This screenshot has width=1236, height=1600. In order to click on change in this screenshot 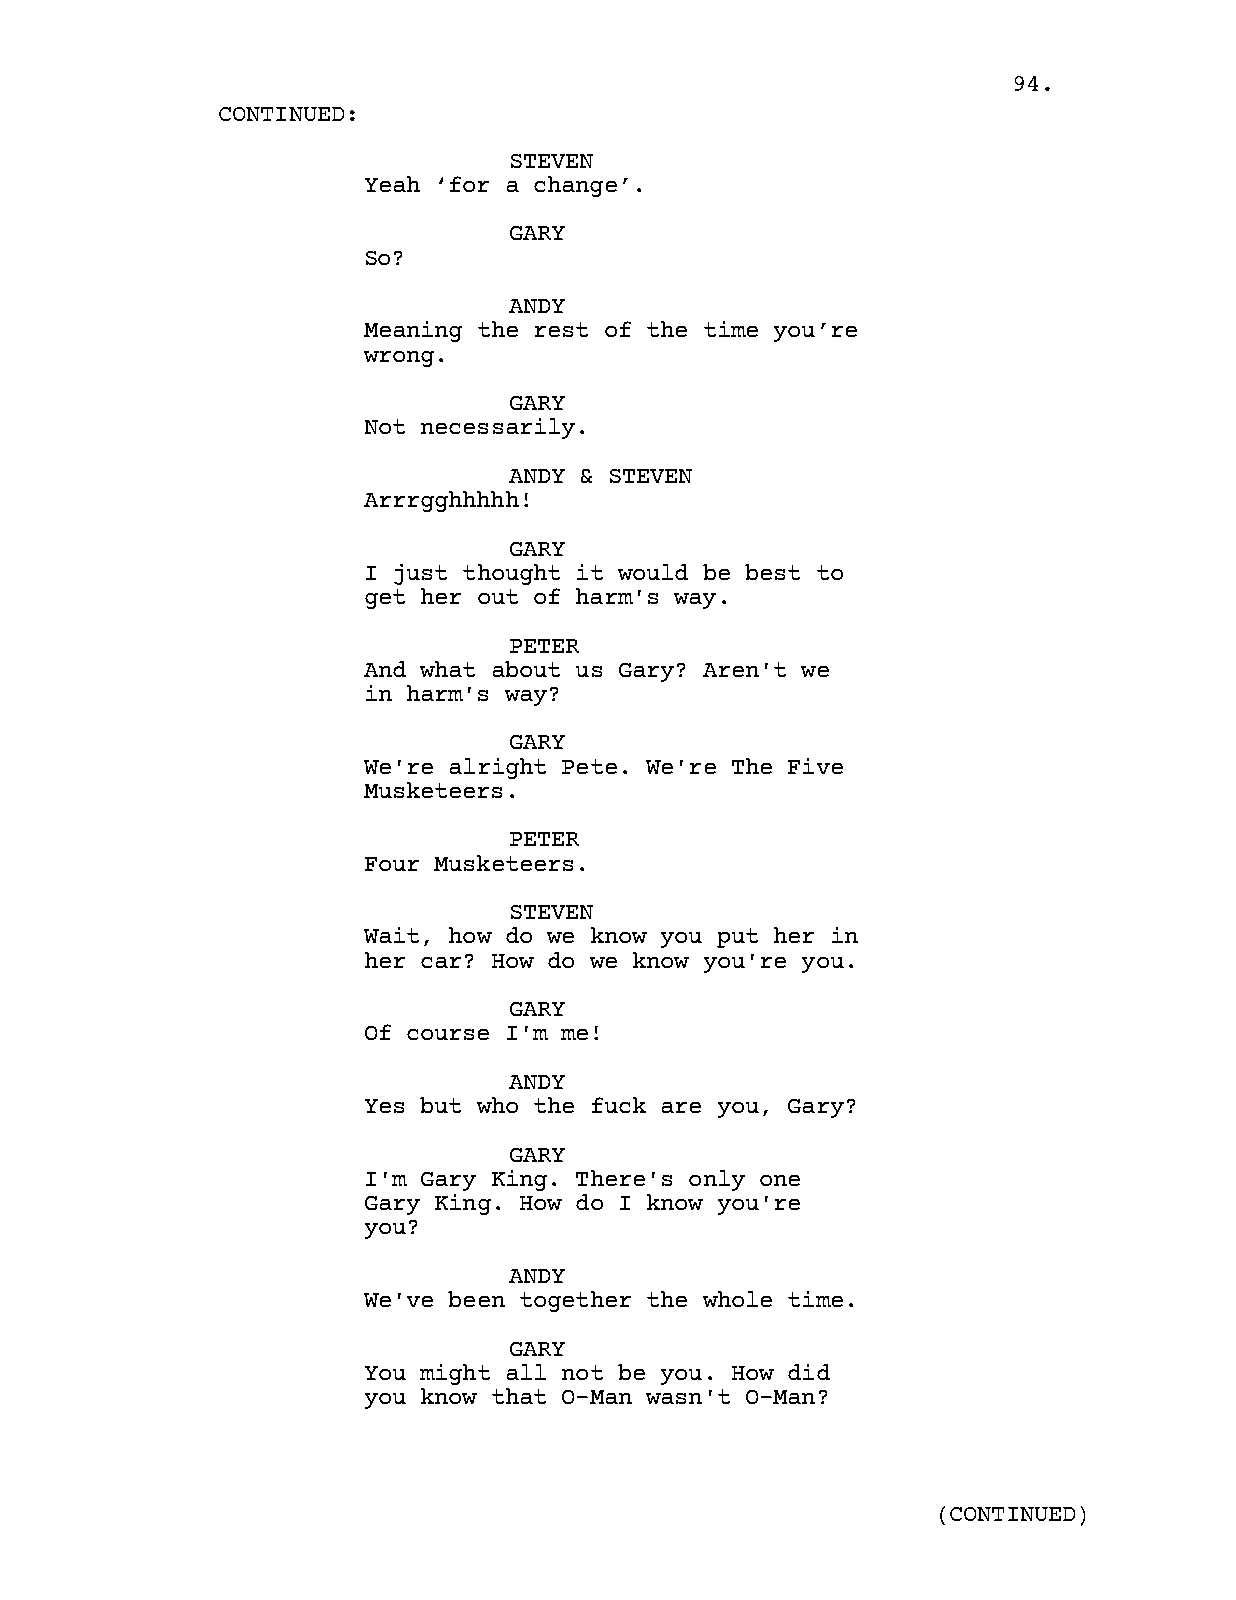, I will do `click(575, 186)`.
